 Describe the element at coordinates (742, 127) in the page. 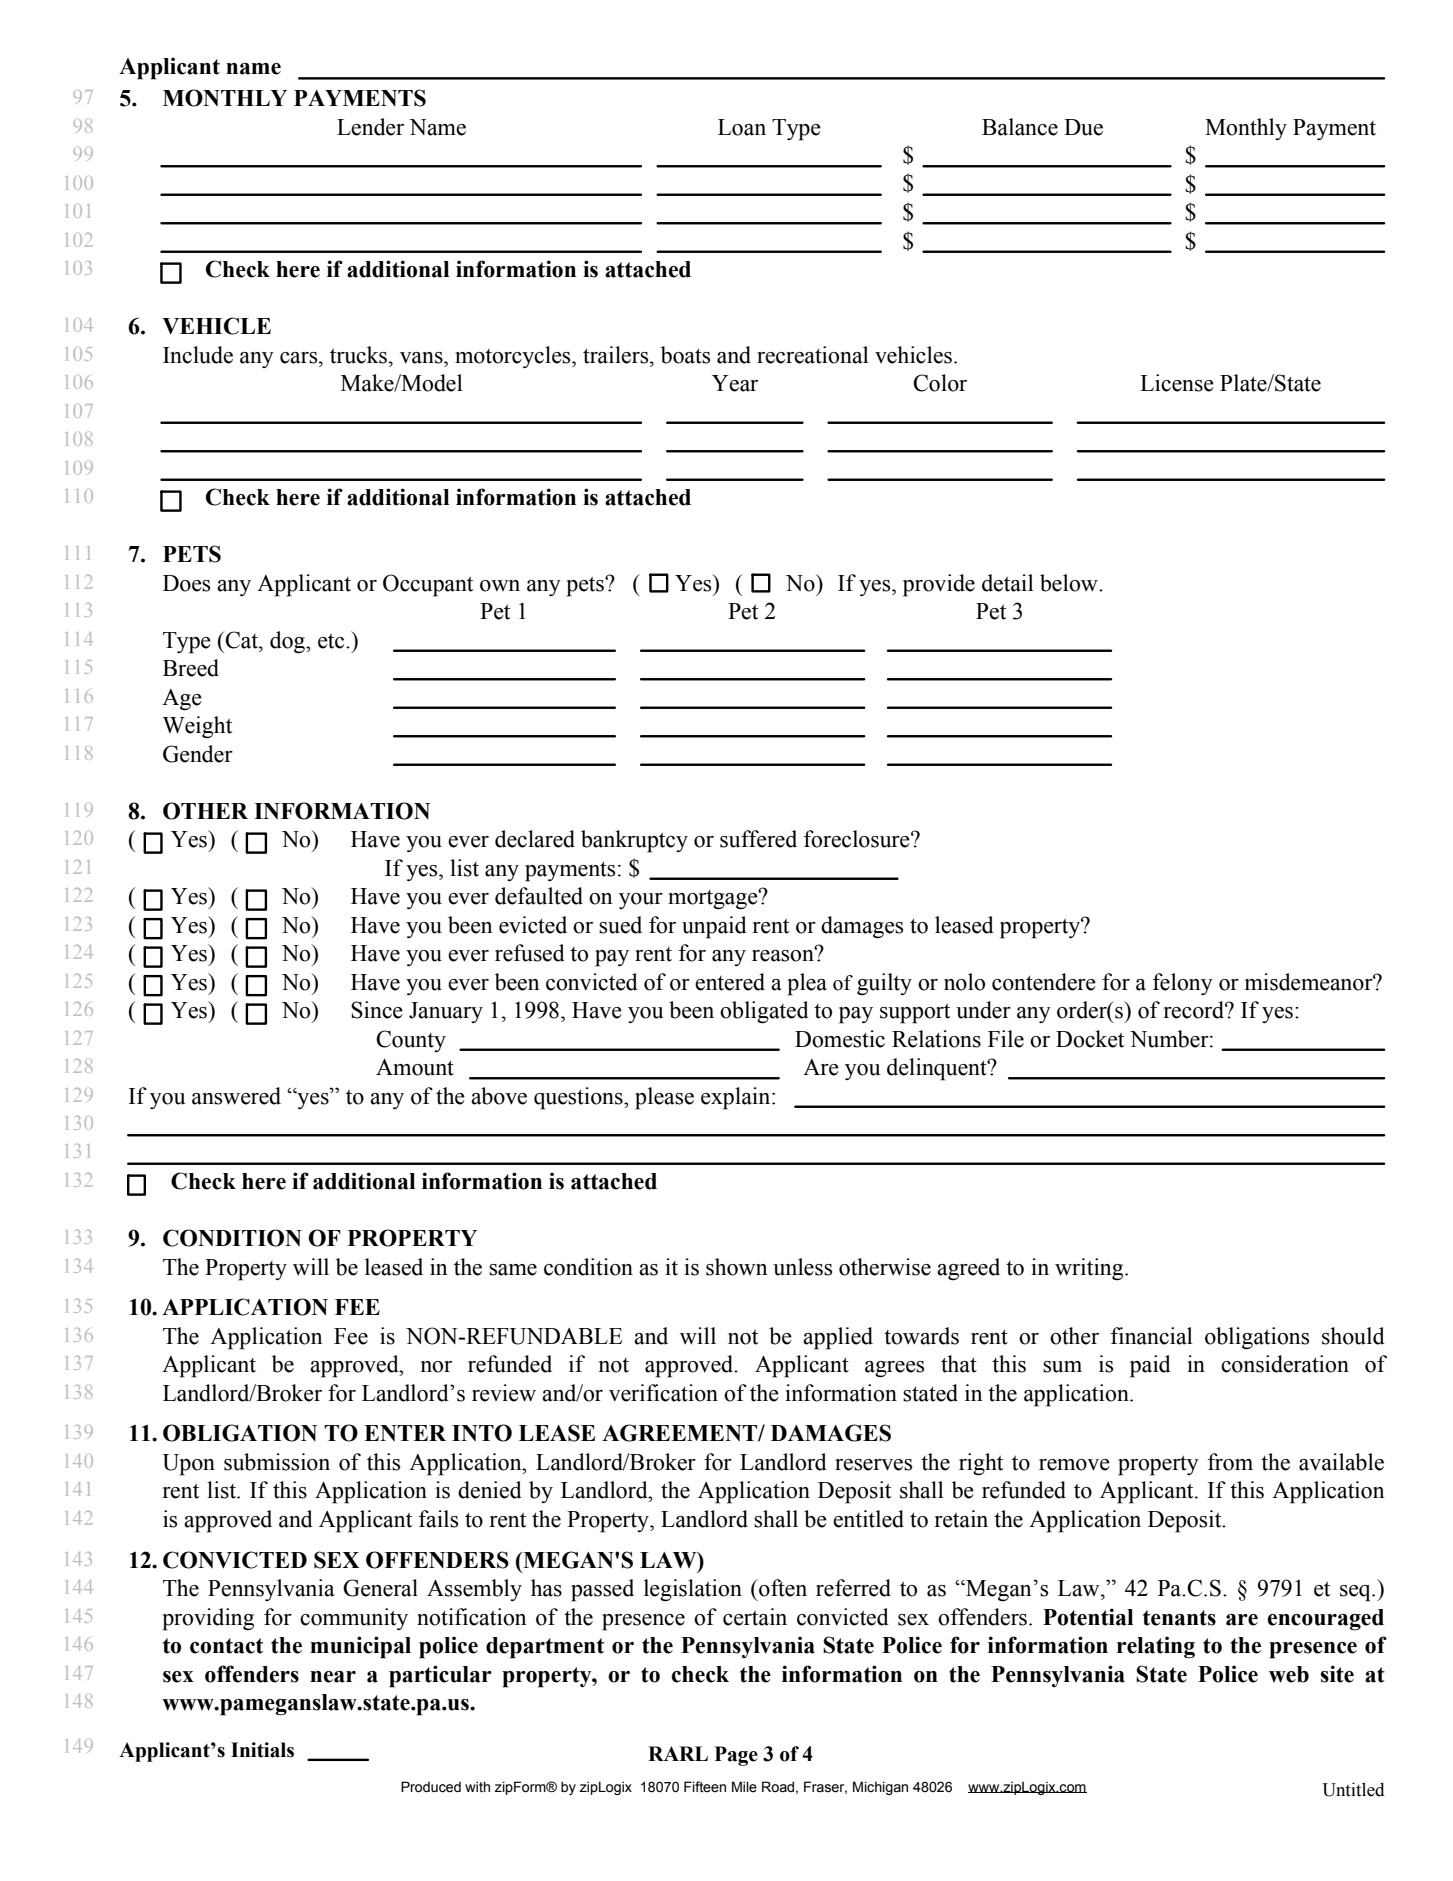

I see `Loan` at that location.
